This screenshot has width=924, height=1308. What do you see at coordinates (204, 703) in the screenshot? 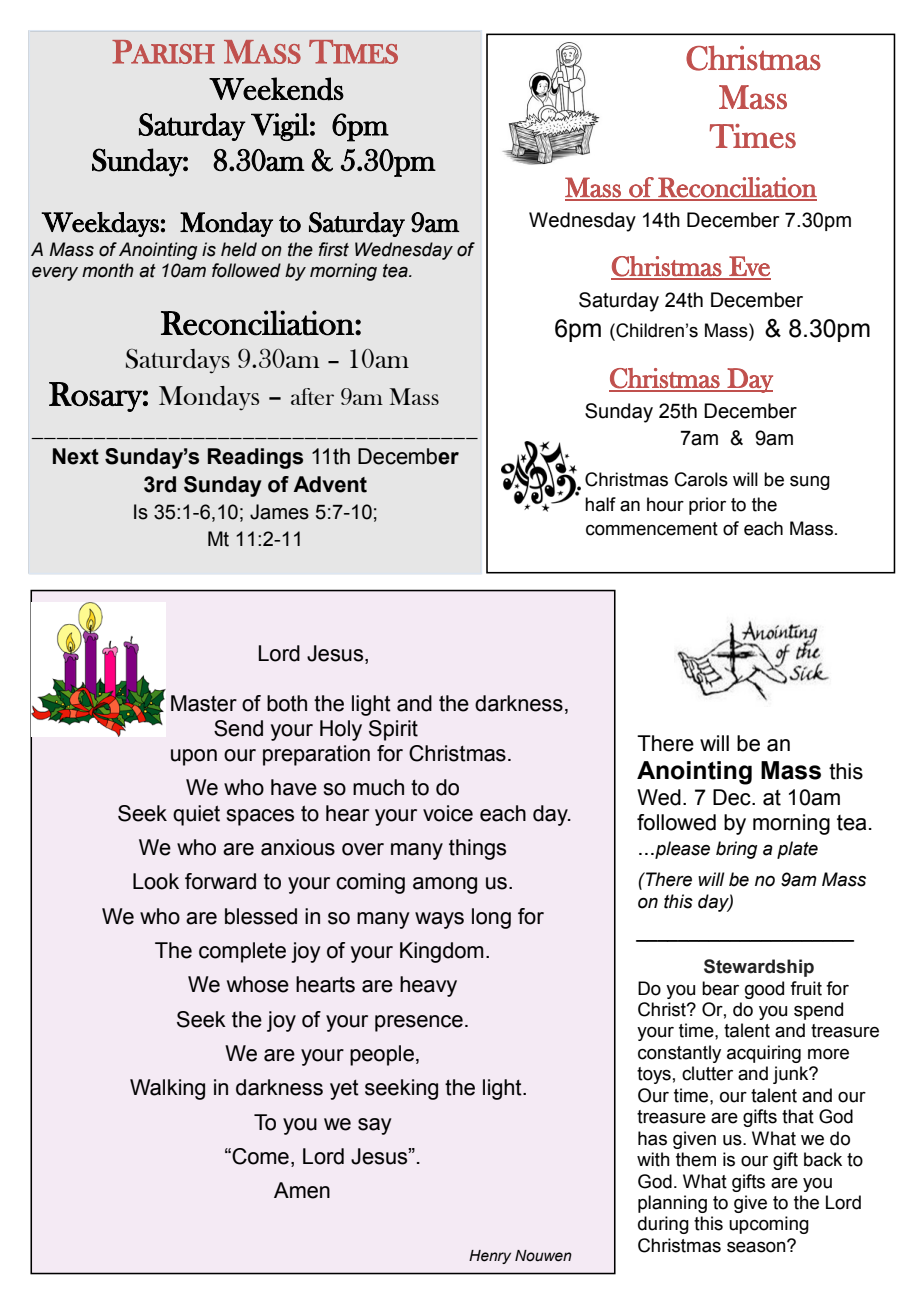
I see `Master` at bounding box center [204, 703].
